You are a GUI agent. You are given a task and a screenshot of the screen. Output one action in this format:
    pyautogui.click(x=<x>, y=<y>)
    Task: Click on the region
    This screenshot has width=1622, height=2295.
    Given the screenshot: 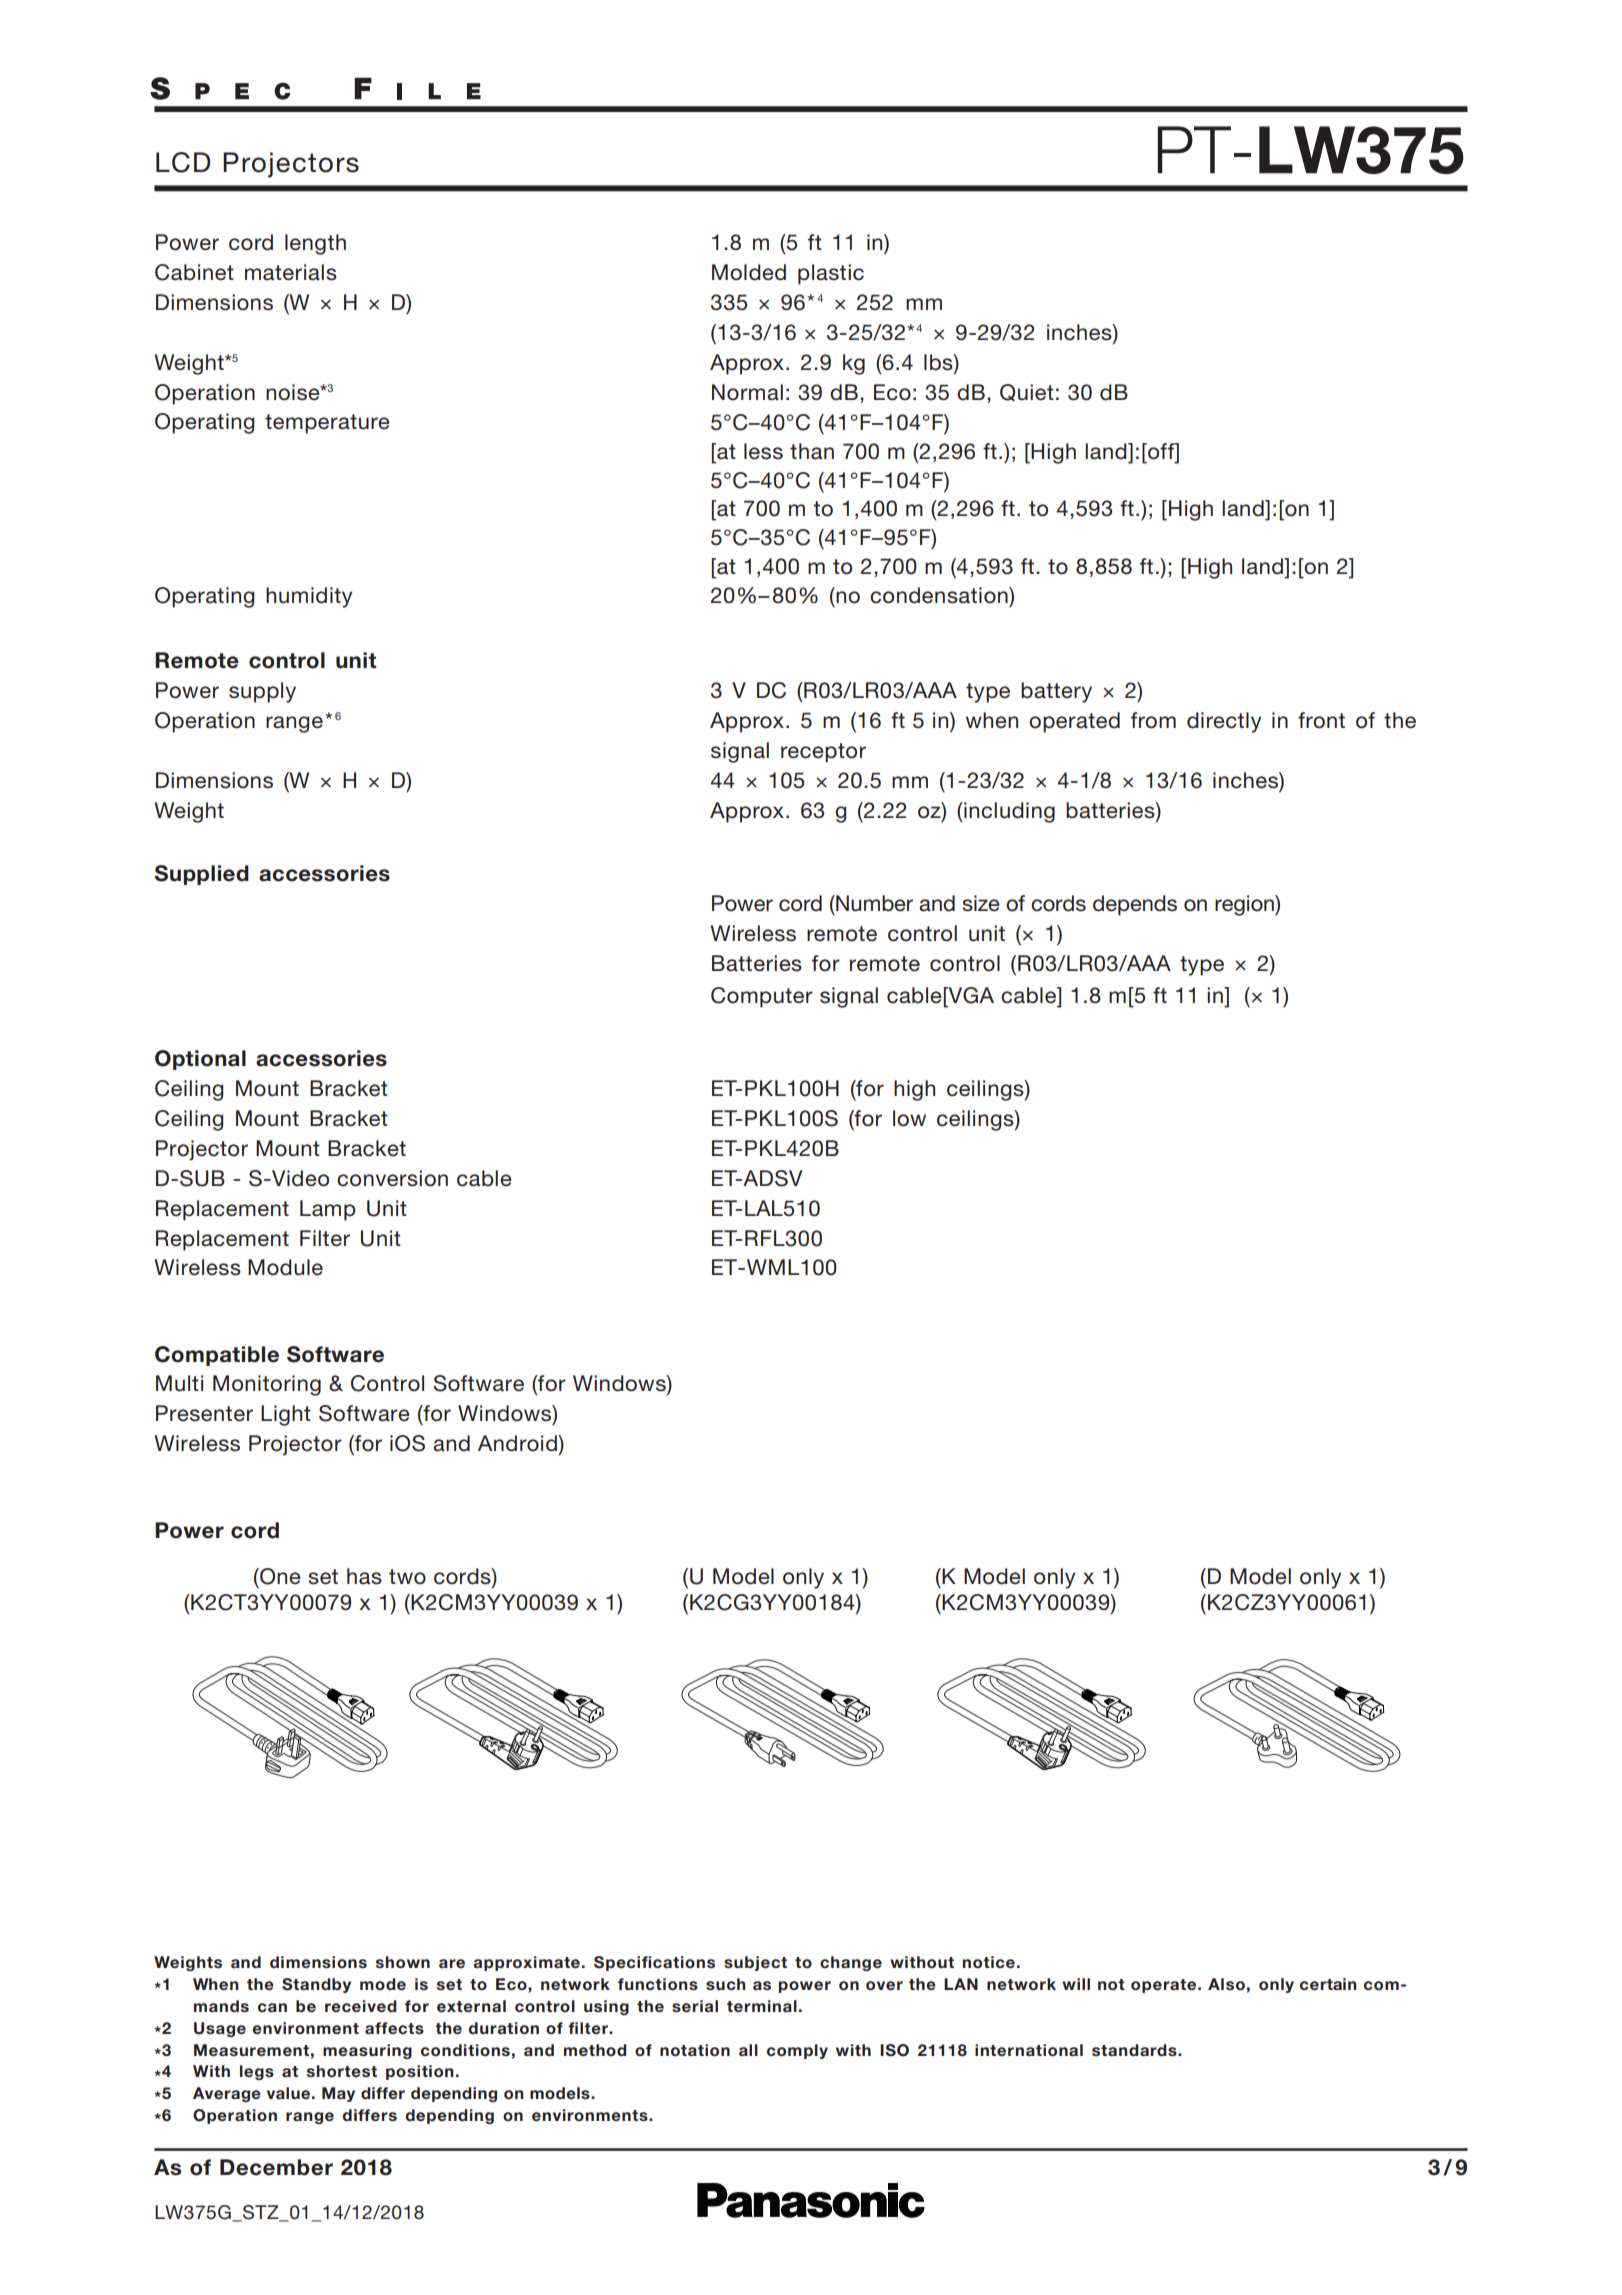 What is the action you would take?
    pyautogui.click(x=1245, y=905)
